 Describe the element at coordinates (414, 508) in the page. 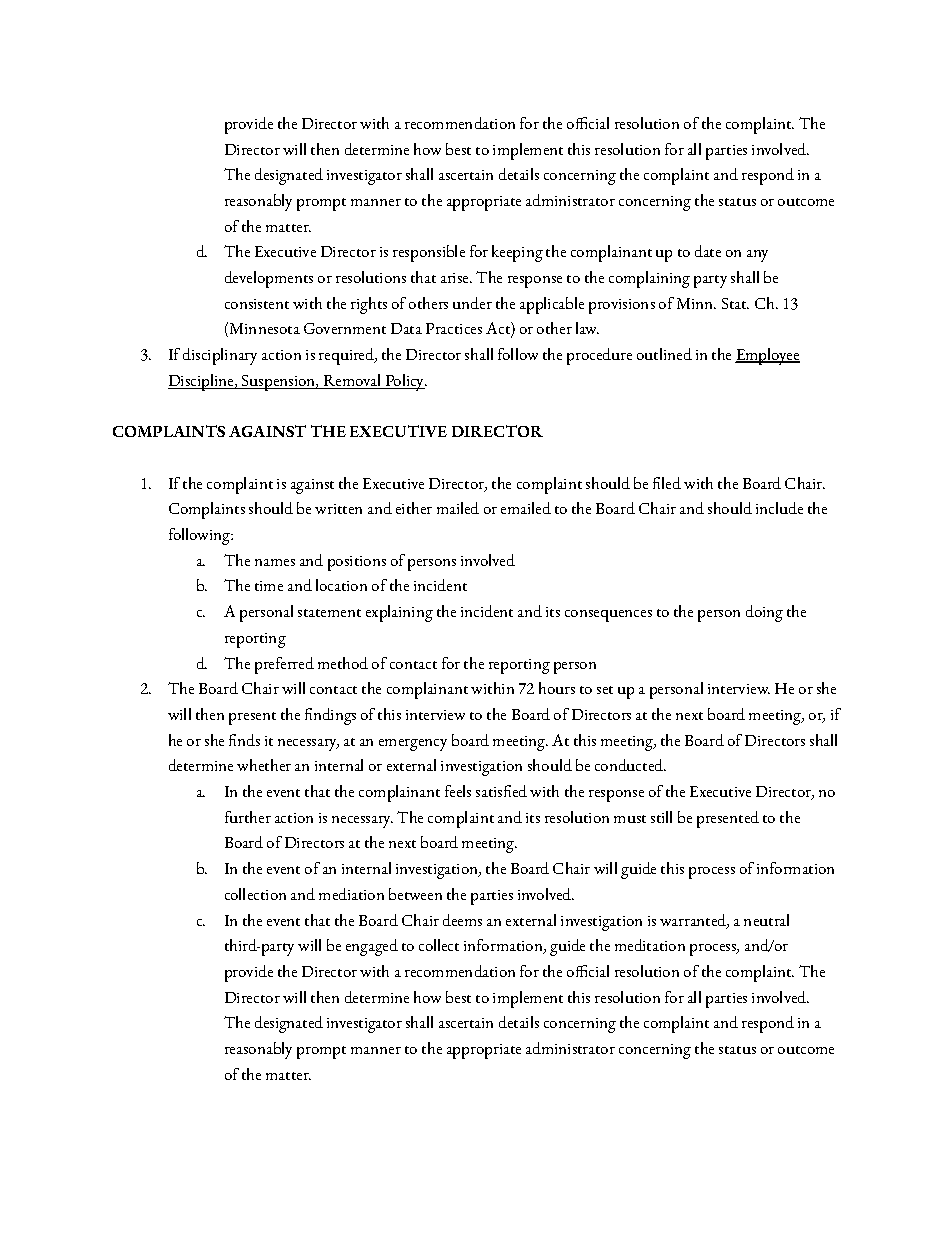

I see `either` at that location.
